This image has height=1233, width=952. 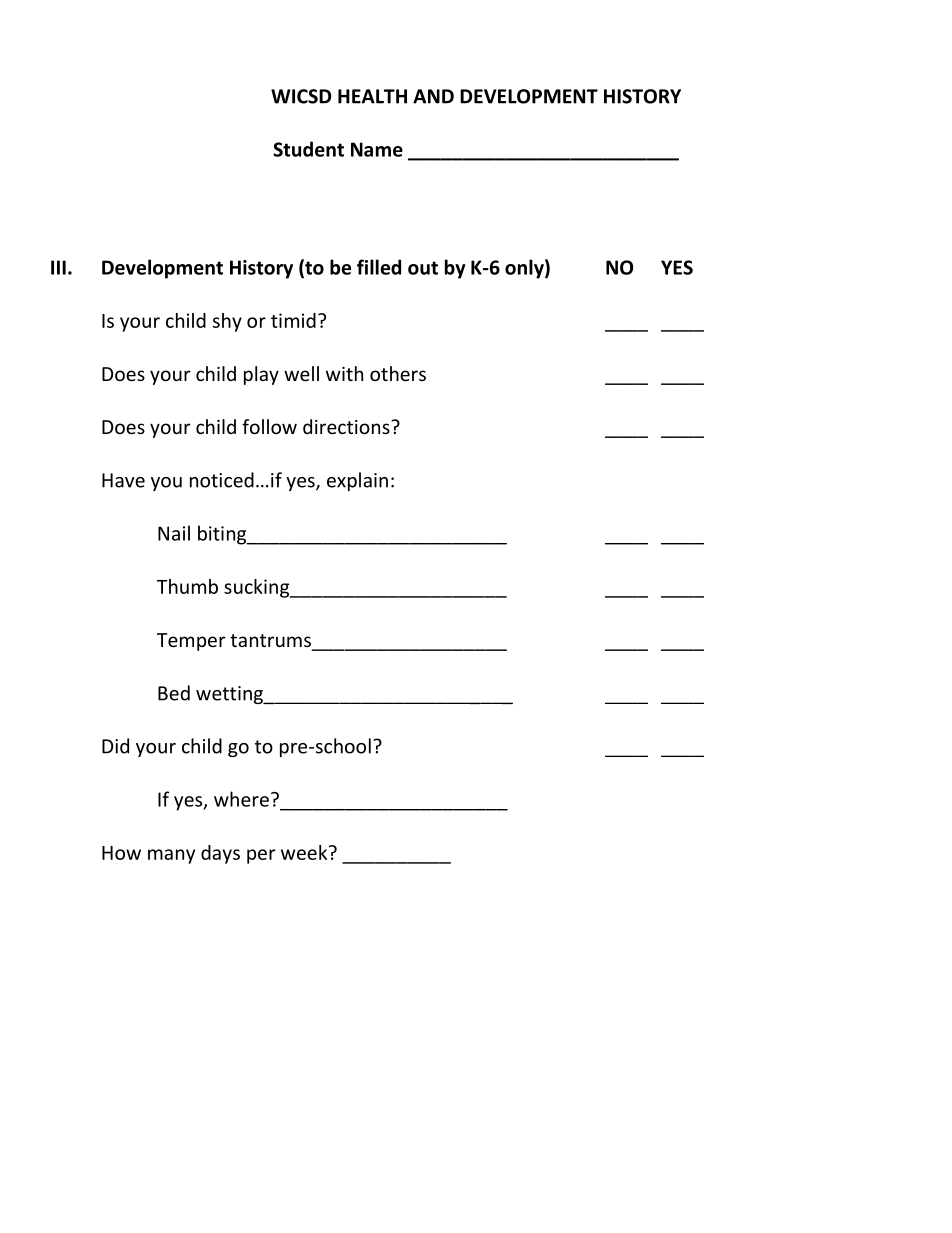 What do you see at coordinates (269, 426) in the image?
I see `follow` at bounding box center [269, 426].
